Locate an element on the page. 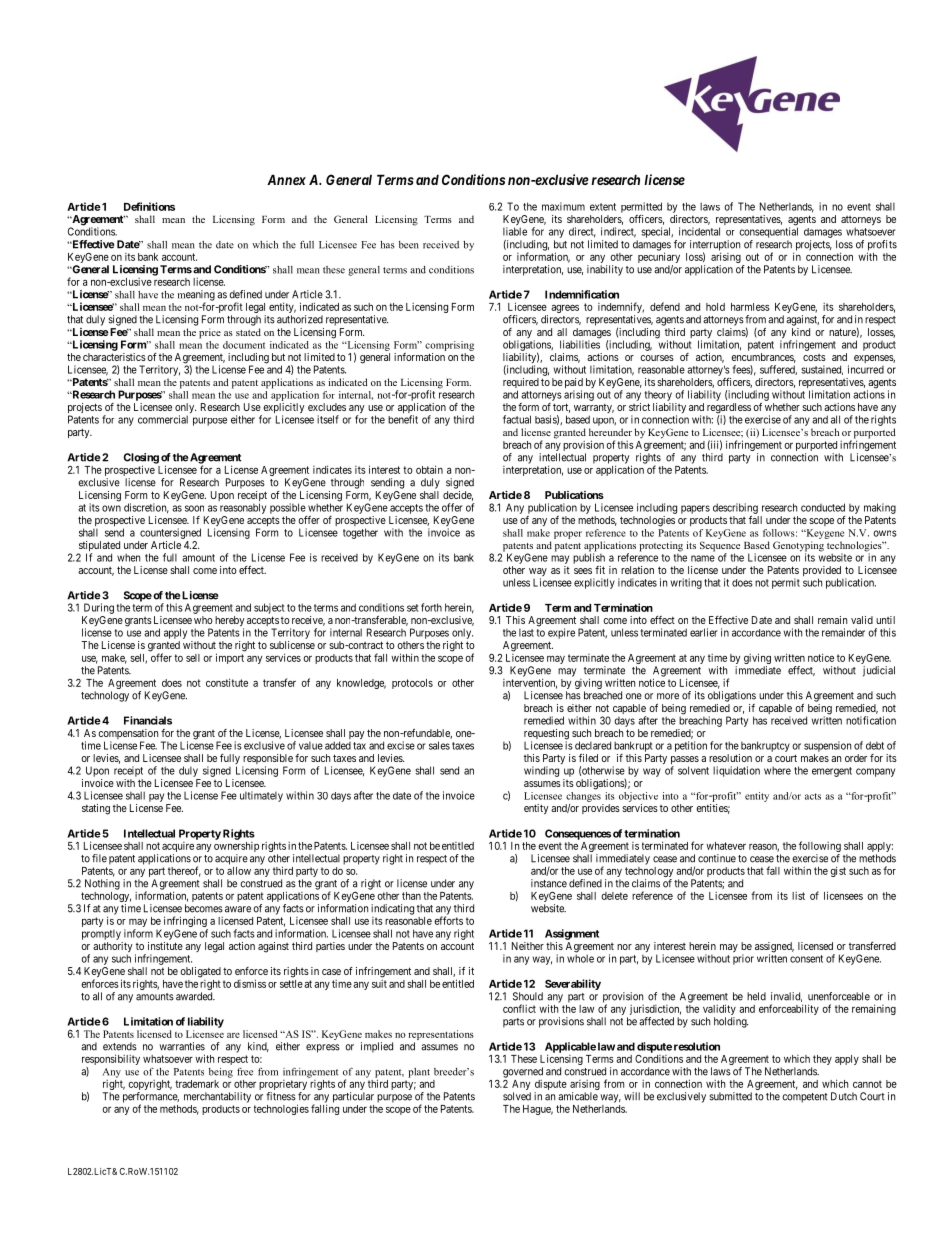  Financials is located at coordinates (148, 720).
